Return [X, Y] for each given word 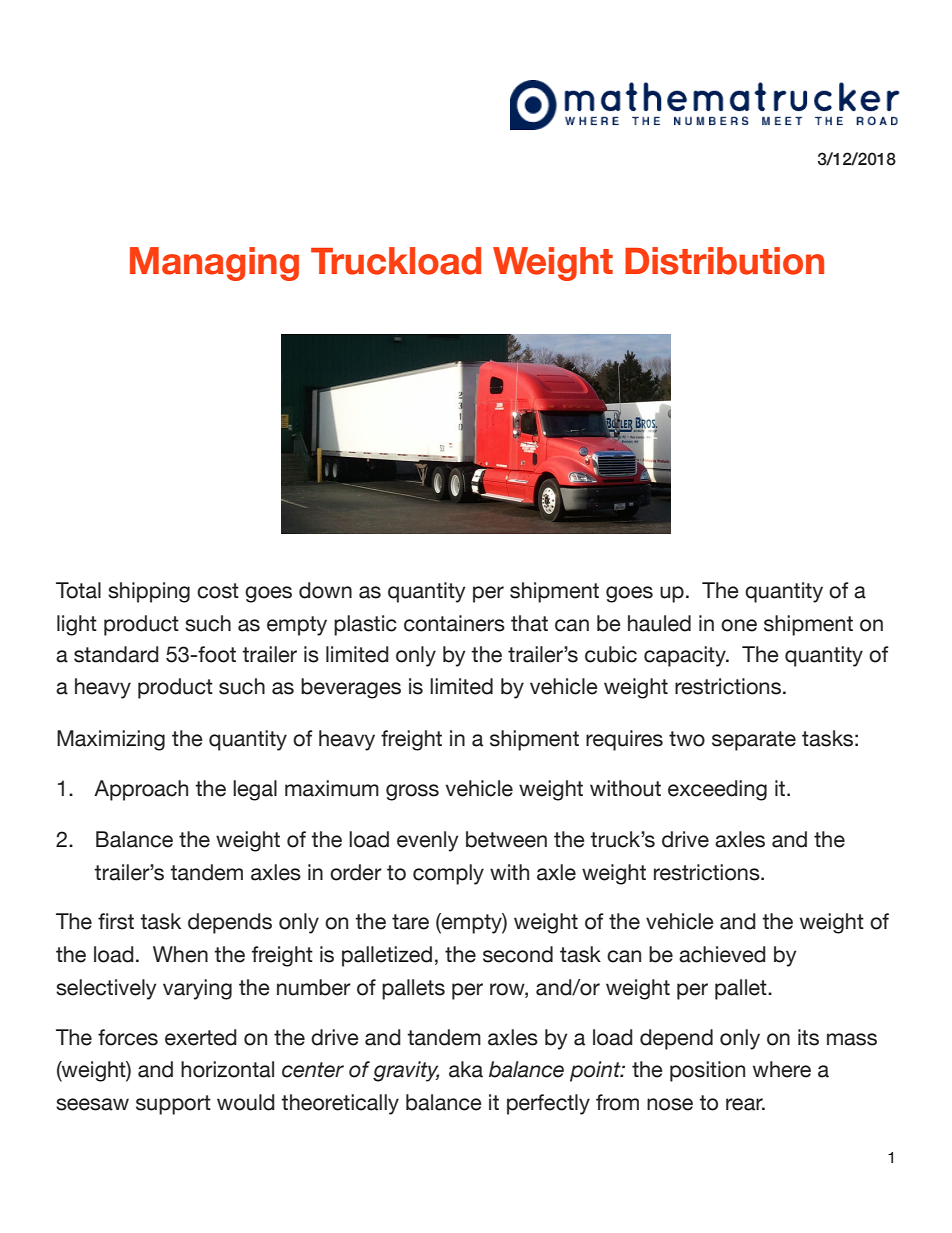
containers [454, 623]
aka [466, 1069]
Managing [214, 264]
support [173, 1105]
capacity [686, 656]
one [739, 625]
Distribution [724, 261]
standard [116, 654]
